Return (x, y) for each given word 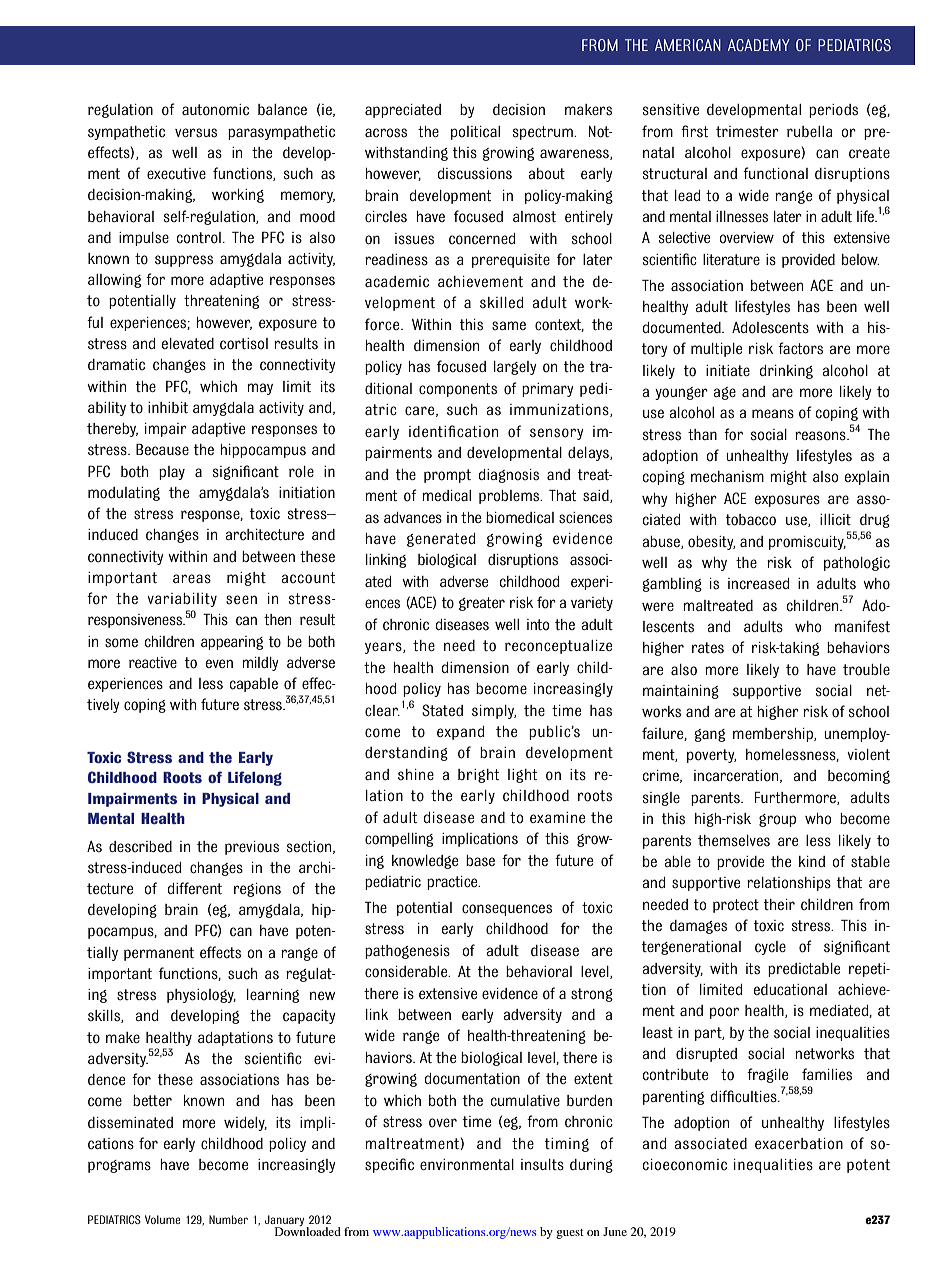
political (475, 133)
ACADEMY (759, 45)
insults (542, 1165)
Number (228, 1219)
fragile (767, 1075)
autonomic (215, 110)
